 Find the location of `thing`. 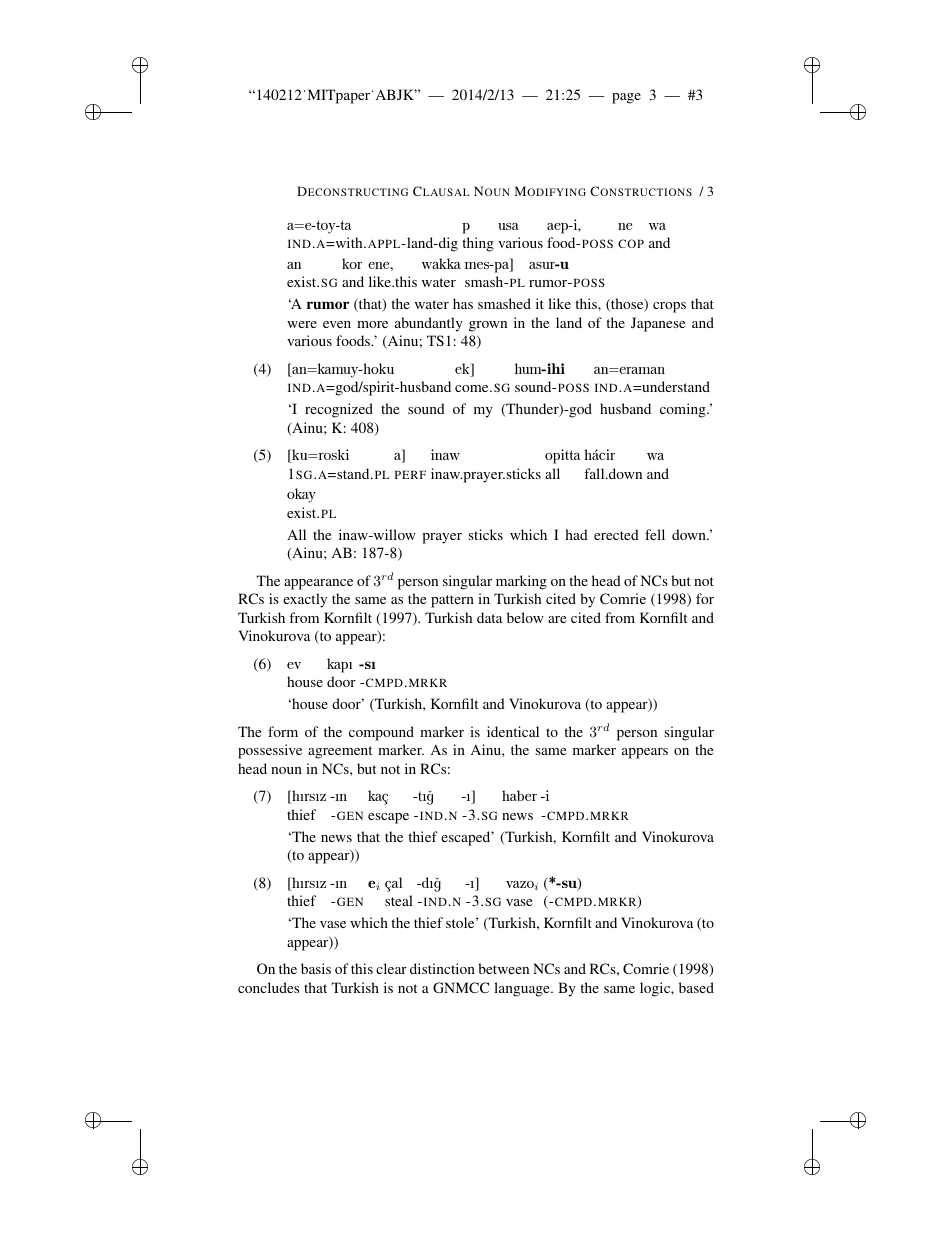

thing is located at coordinates (478, 244).
